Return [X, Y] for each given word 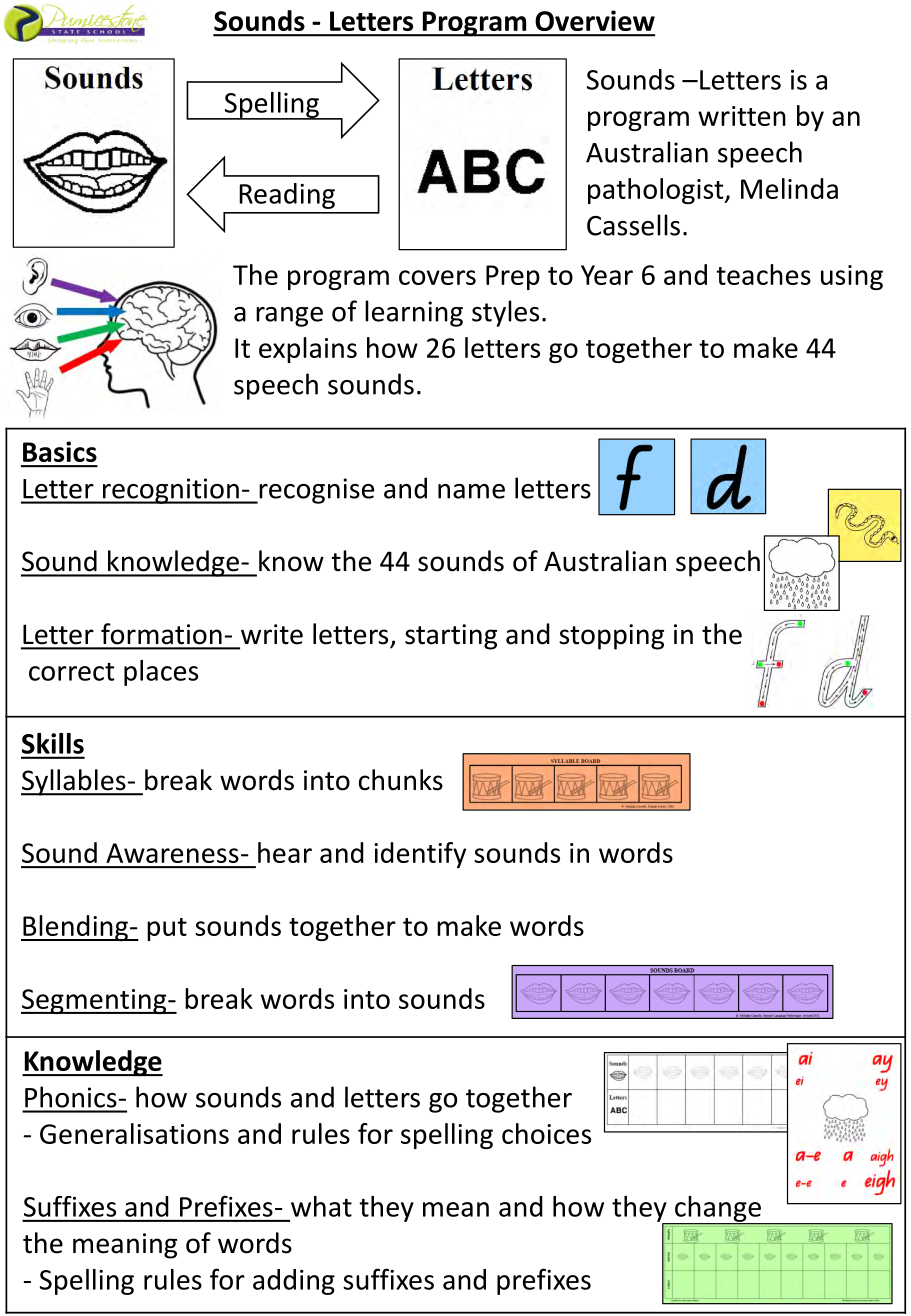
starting [451, 637]
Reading [287, 196]
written [742, 116]
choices [546, 1133]
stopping [611, 637]
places [161, 673]
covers [437, 277]
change [718, 1210]
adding [294, 1282]
